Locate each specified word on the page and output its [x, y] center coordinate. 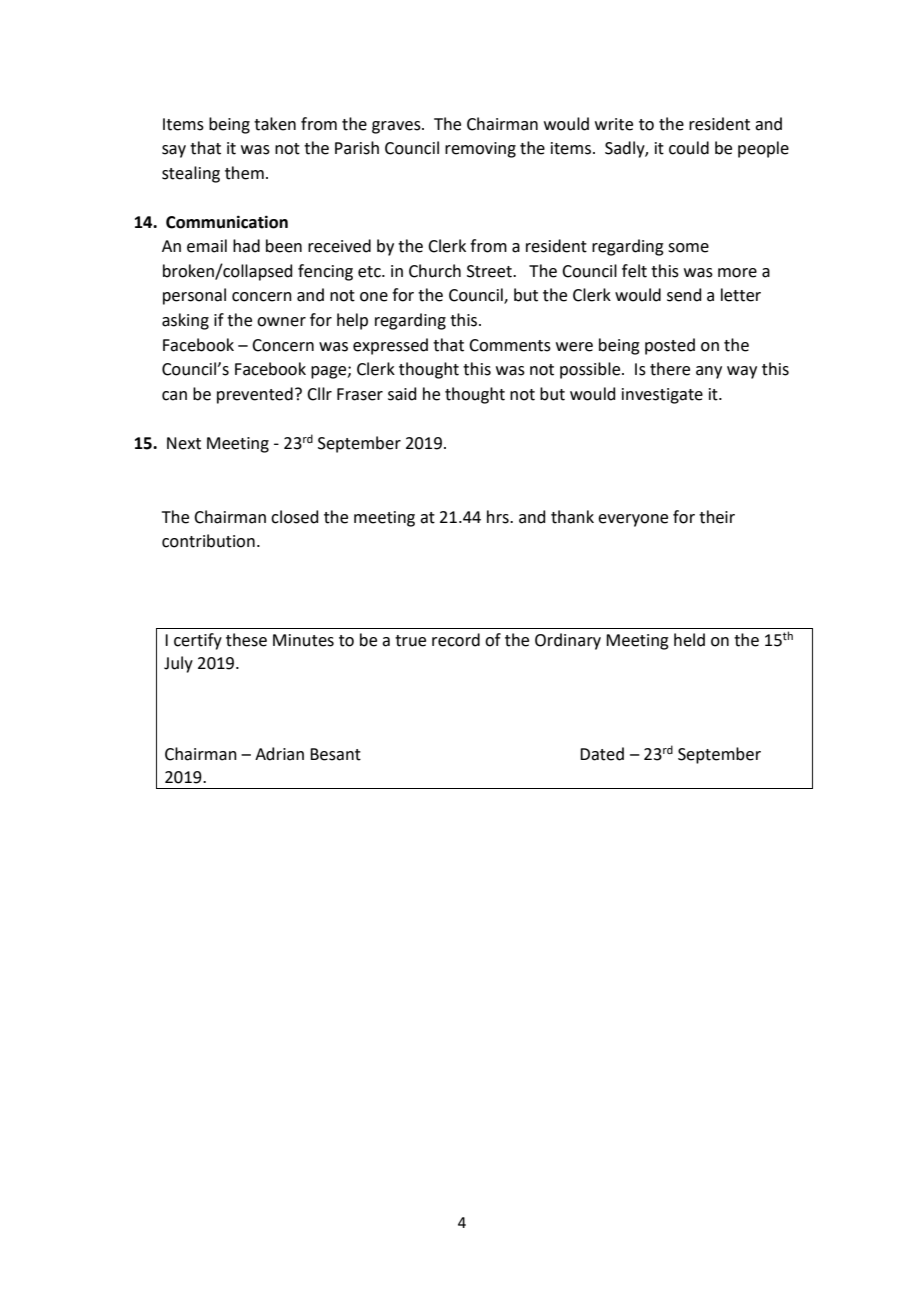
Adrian [279, 754]
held [689, 640]
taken [275, 124]
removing [480, 150]
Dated [602, 754]
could [689, 148]
